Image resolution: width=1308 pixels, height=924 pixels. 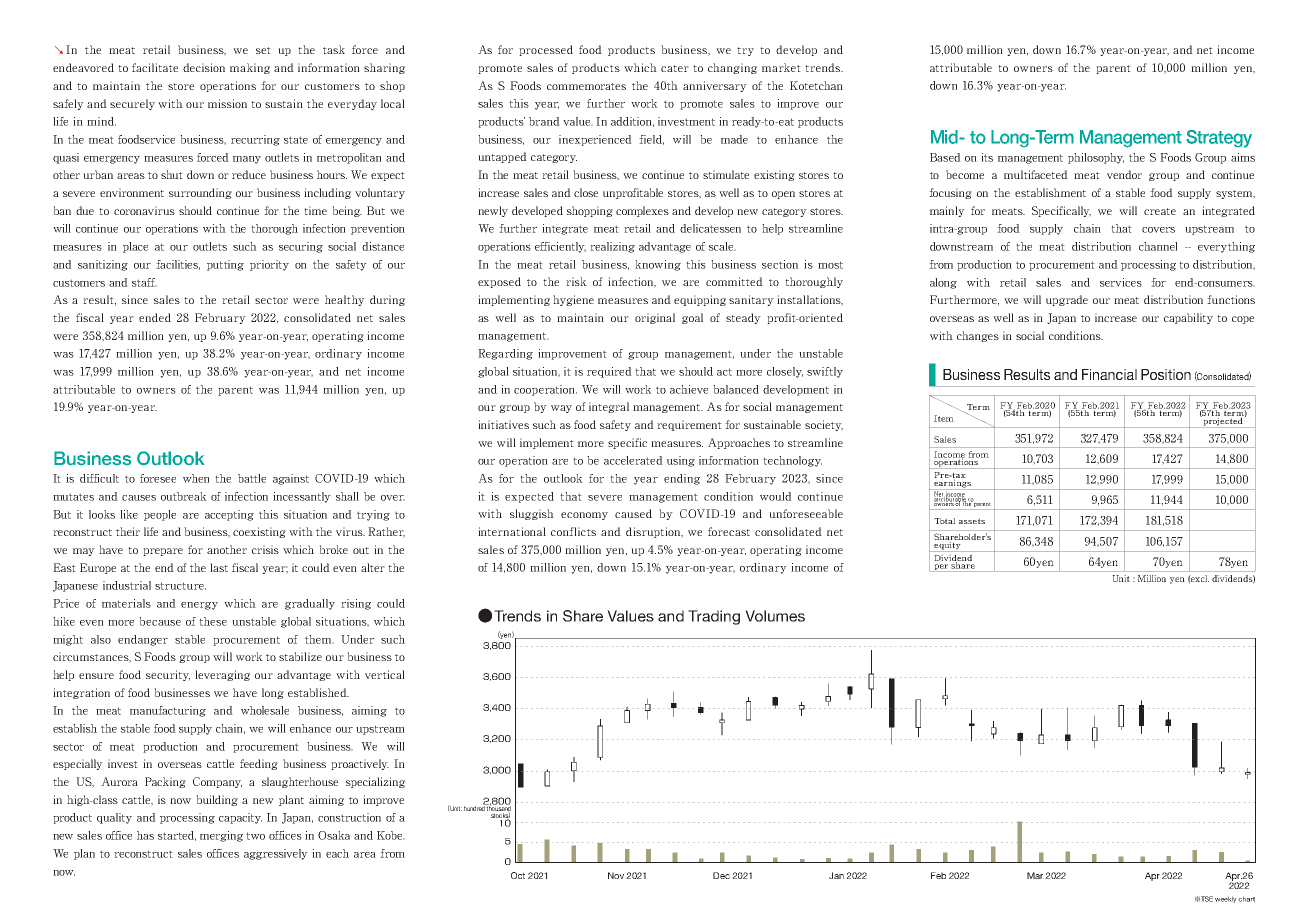 What do you see at coordinates (199, 606) in the page?
I see `energy` at bounding box center [199, 606].
